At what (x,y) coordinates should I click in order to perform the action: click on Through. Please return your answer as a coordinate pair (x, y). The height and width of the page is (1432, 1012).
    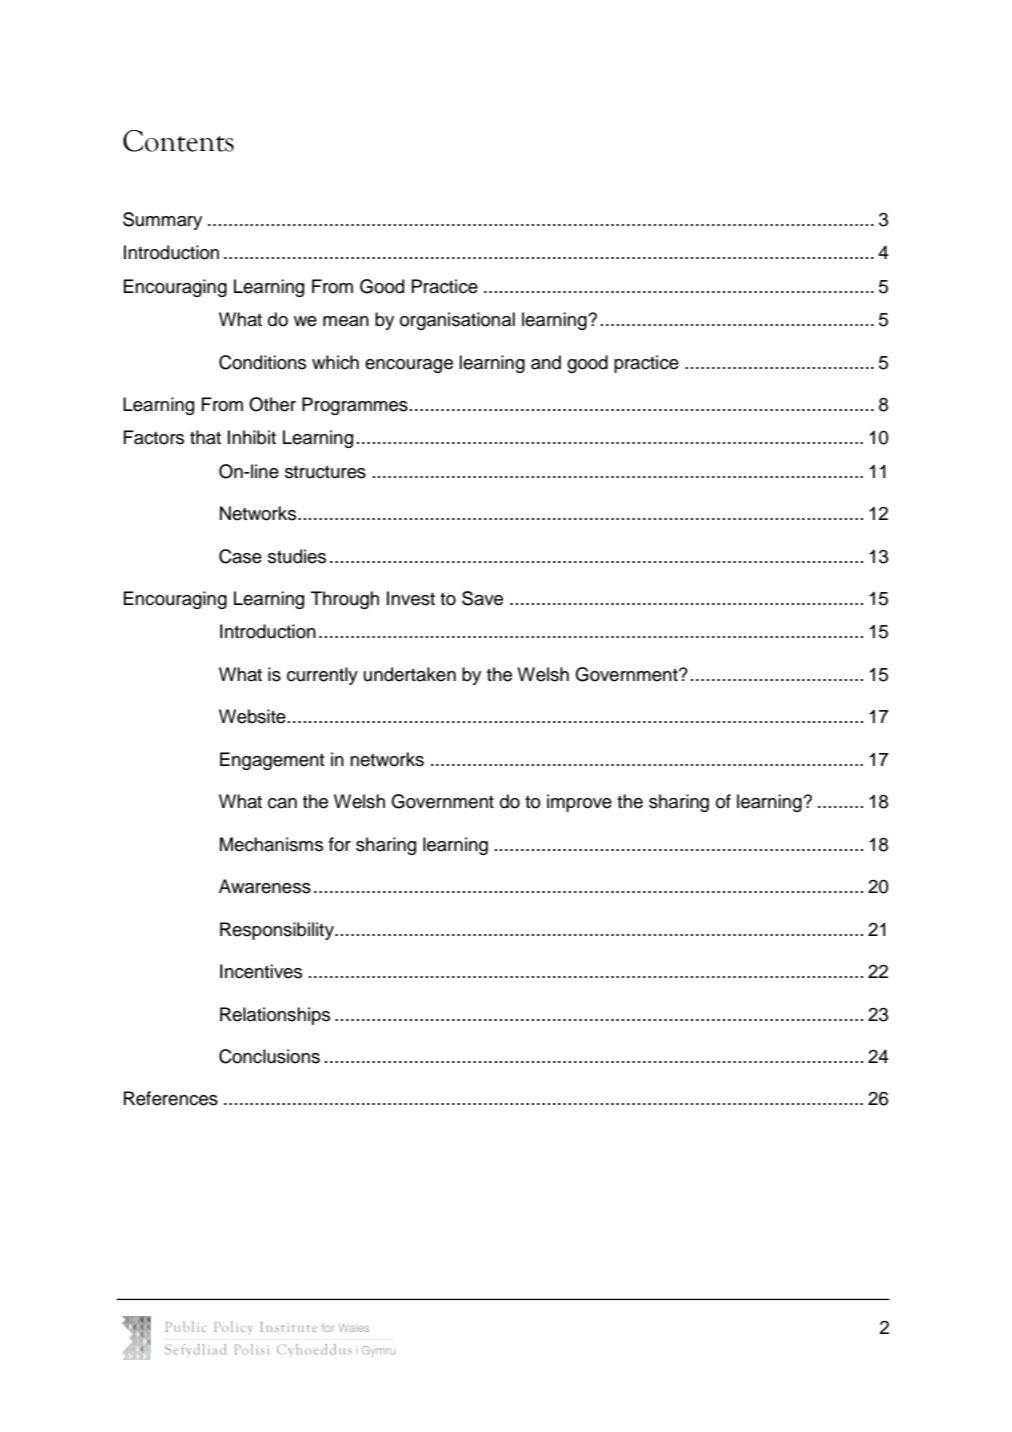
    Looking at the image, I should click on (345, 600).
